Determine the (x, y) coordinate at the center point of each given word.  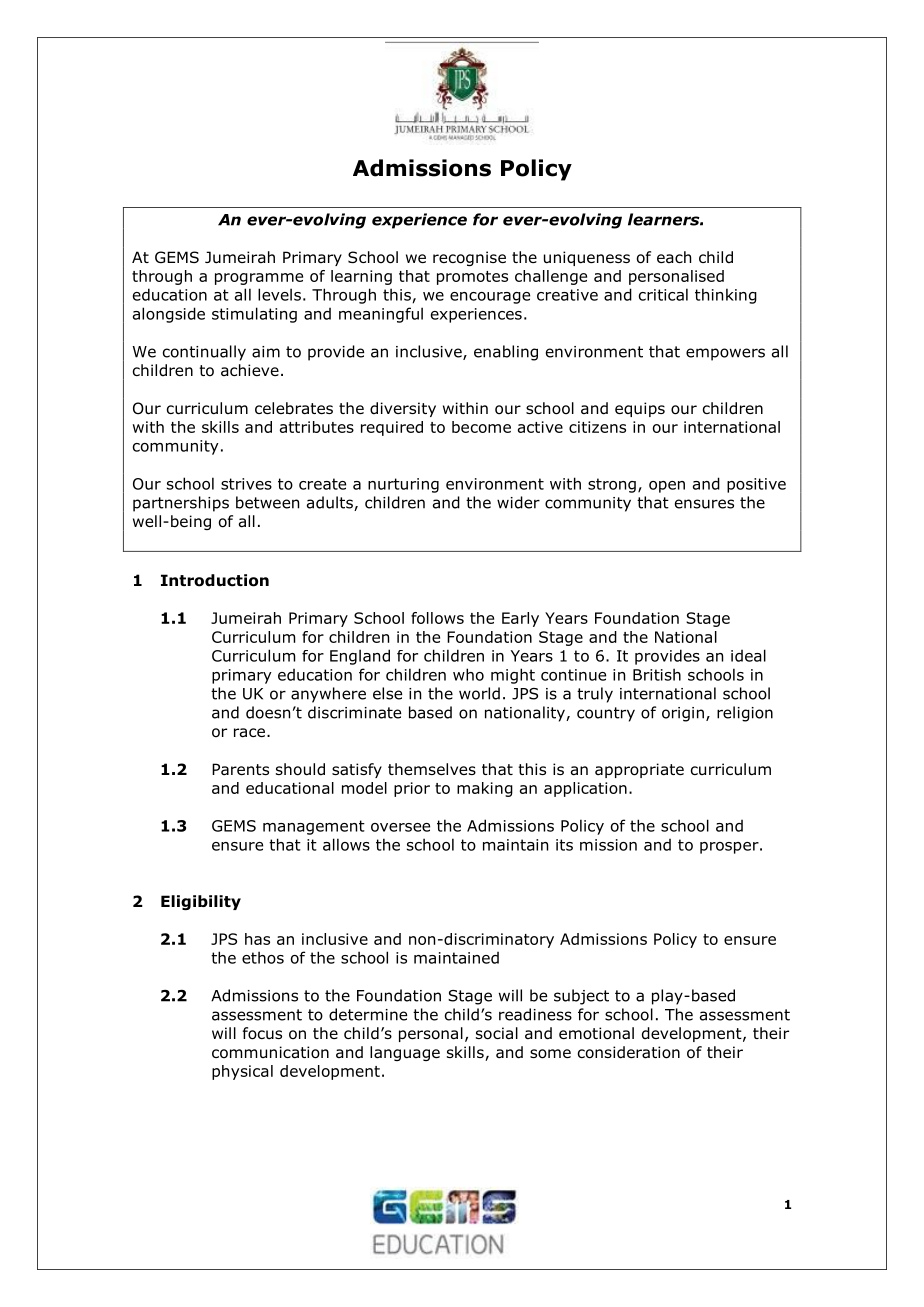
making (485, 789)
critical (663, 294)
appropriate (639, 770)
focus (262, 1033)
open (667, 487)
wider (518, 502)
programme (259, 279)
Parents (240, 769)
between (267, 502)
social (497, 1033)
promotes (472, 278)
